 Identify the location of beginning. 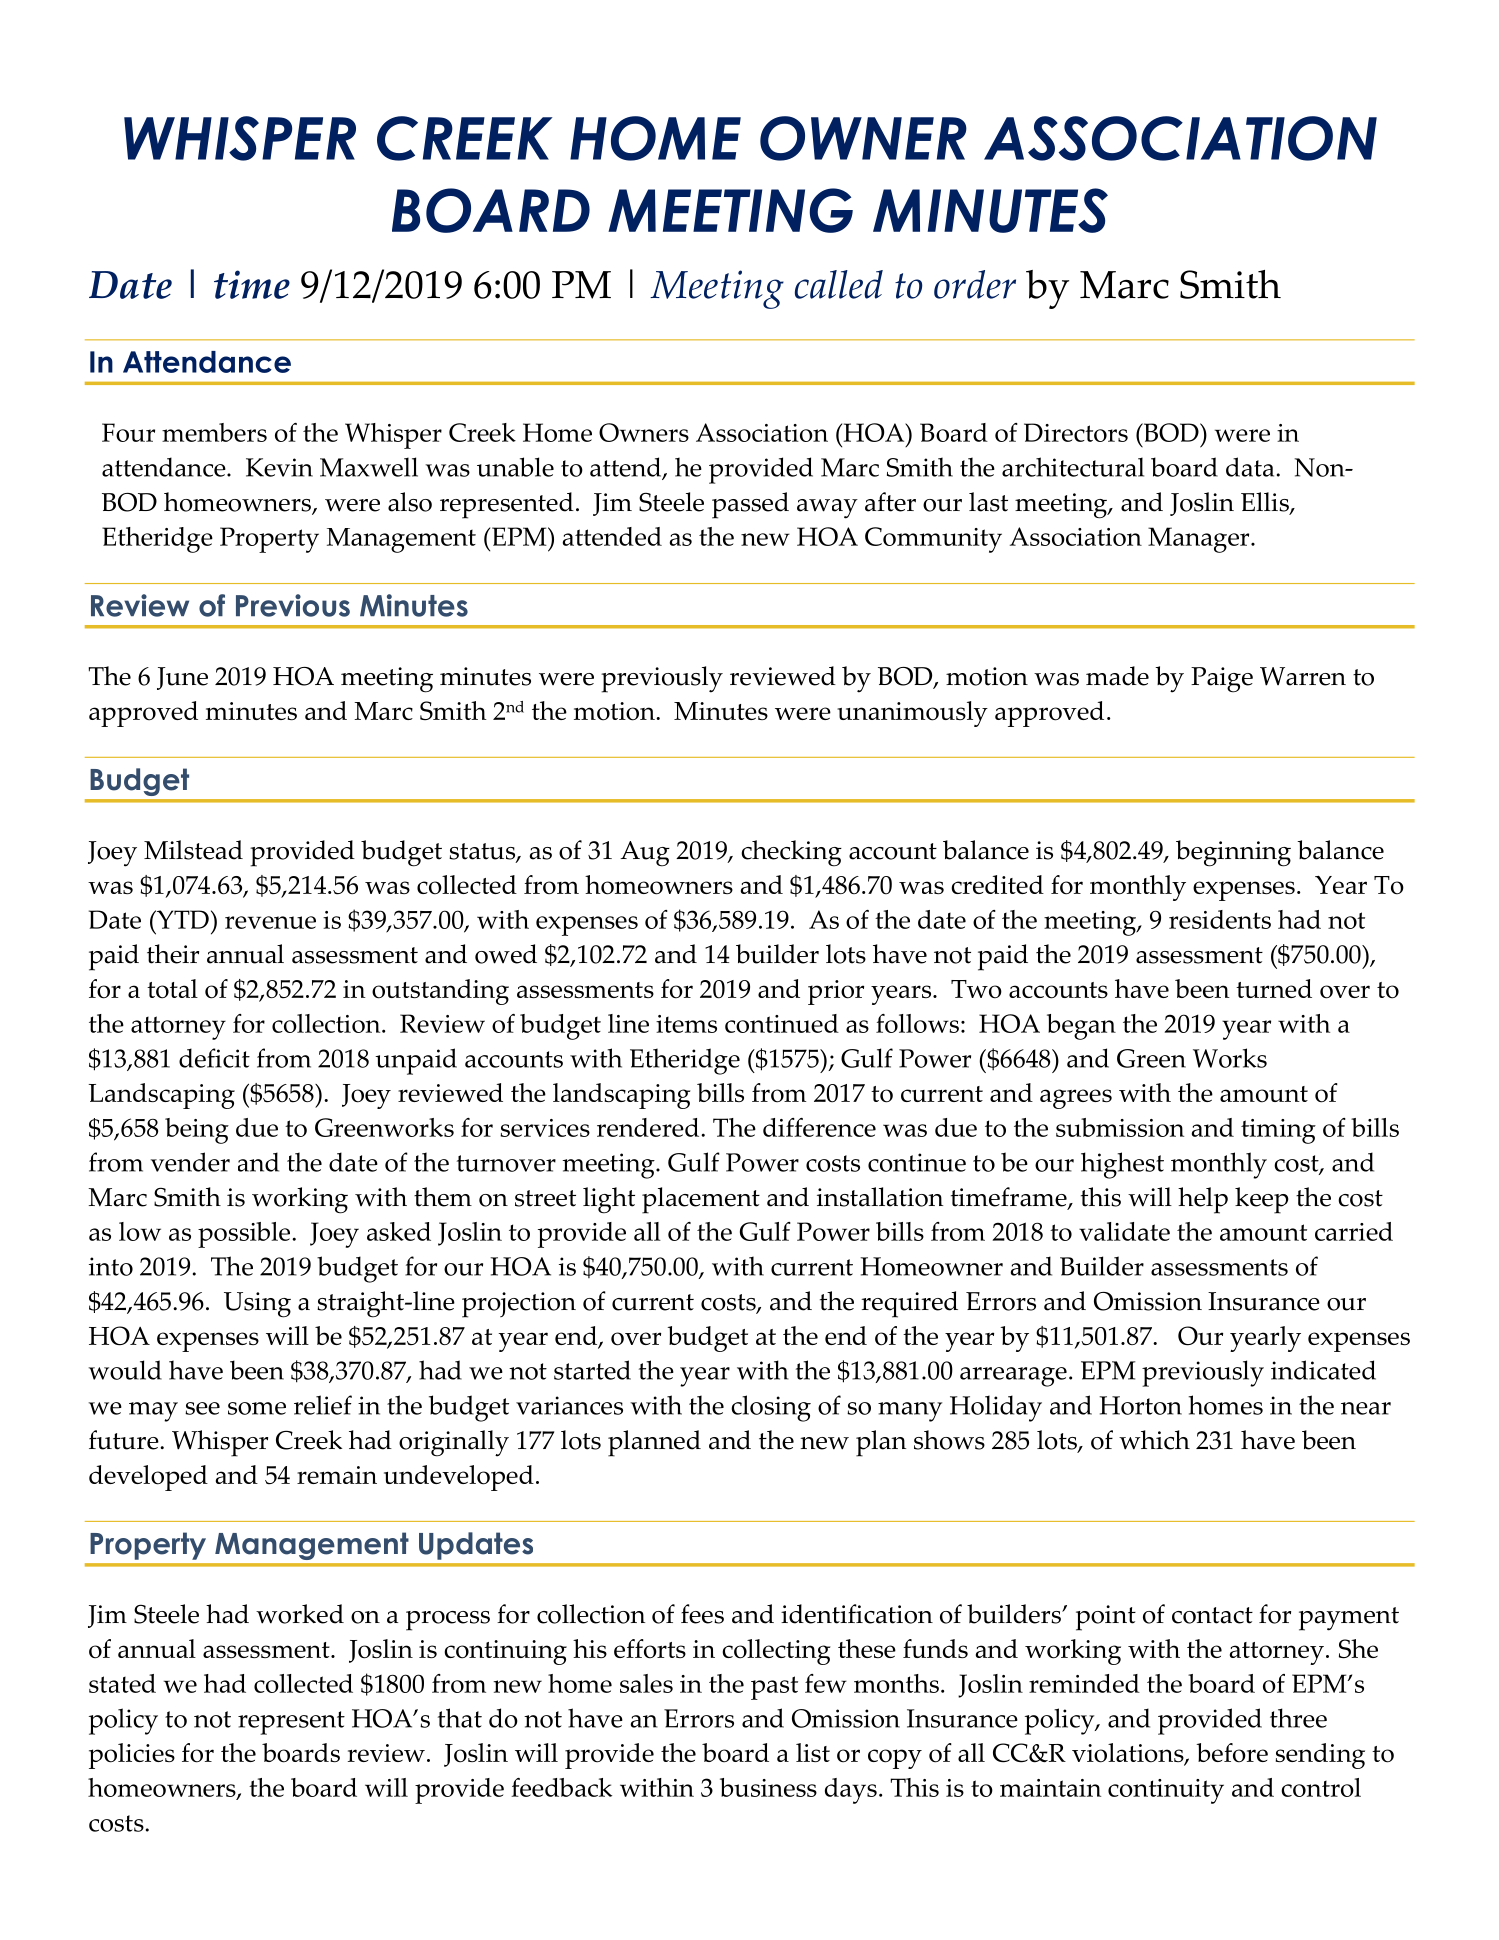
(1233, 853).
